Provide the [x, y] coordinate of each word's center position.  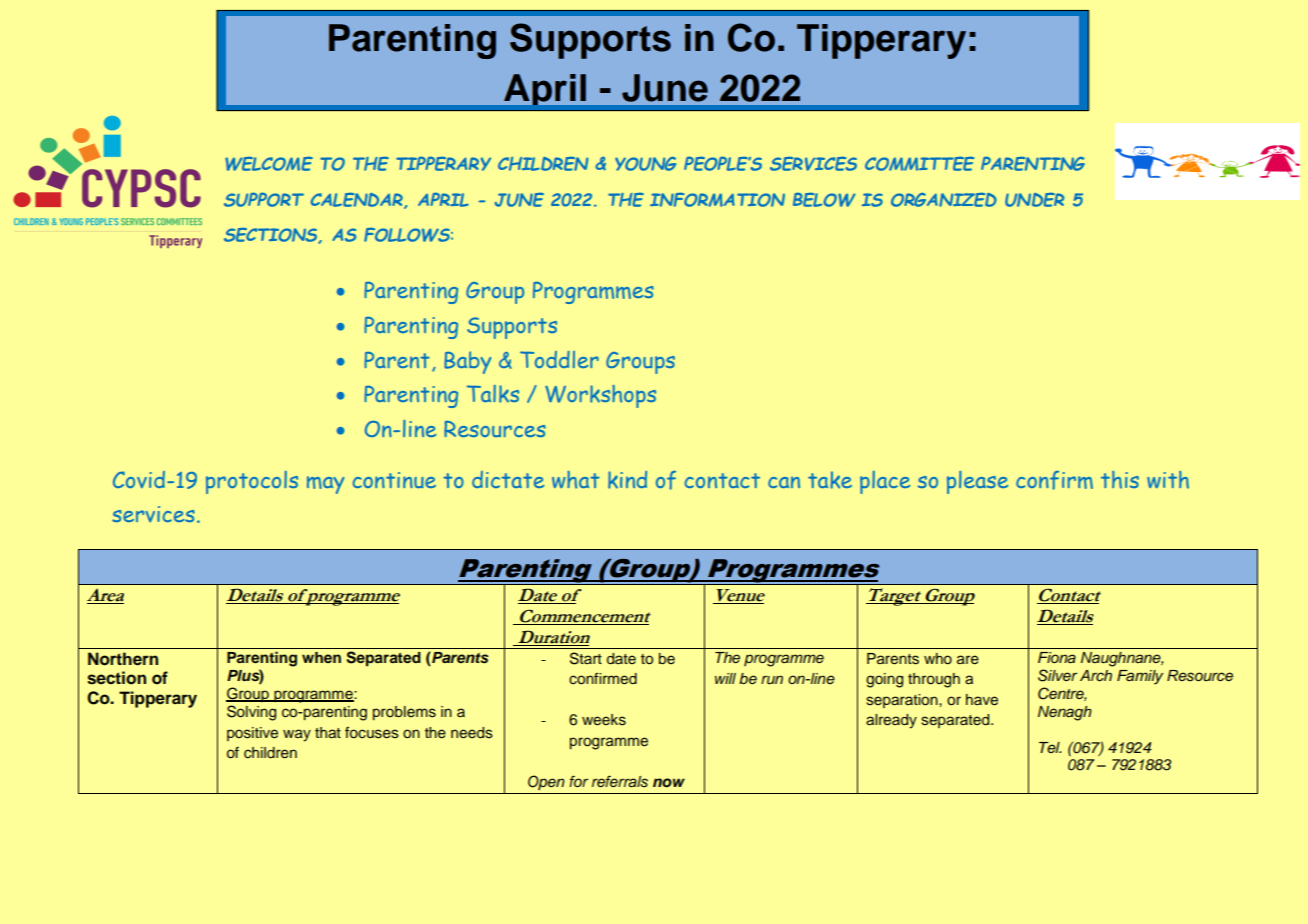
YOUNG [646, 164]
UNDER [1035, 200]
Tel [1050, 747]
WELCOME [269, 163]
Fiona [1057, 657]
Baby [468, 362]
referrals [620, 781]
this [1120, 480]
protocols [252, 482]
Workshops [600, 396]
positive [252, 734]
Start [586, 658]
